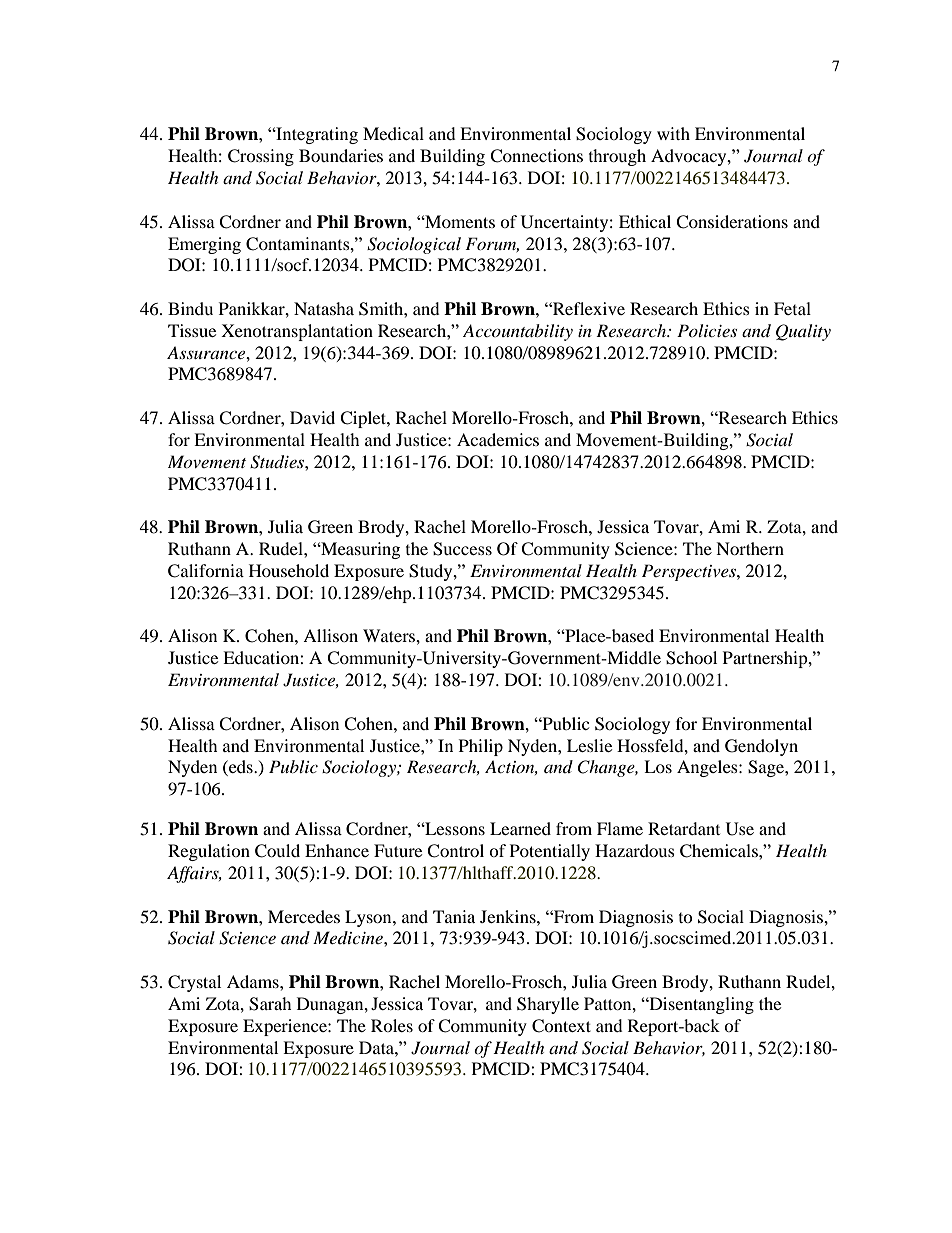 This page has height=1233, width=952. What do you see at coordinates (312, 417) in the page?
I see `David` at bounding box center [312, 417].
